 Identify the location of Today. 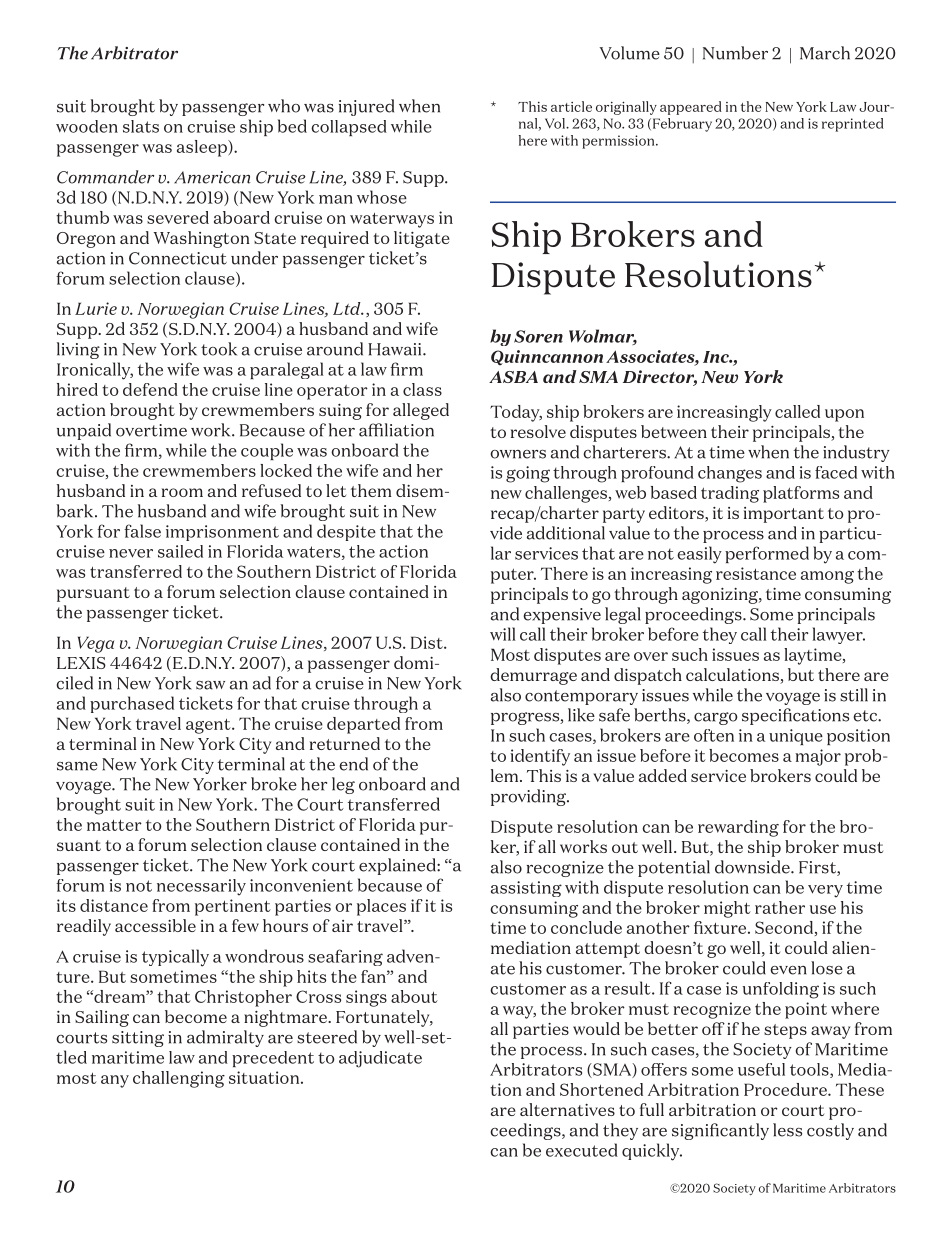
(516, 413).
